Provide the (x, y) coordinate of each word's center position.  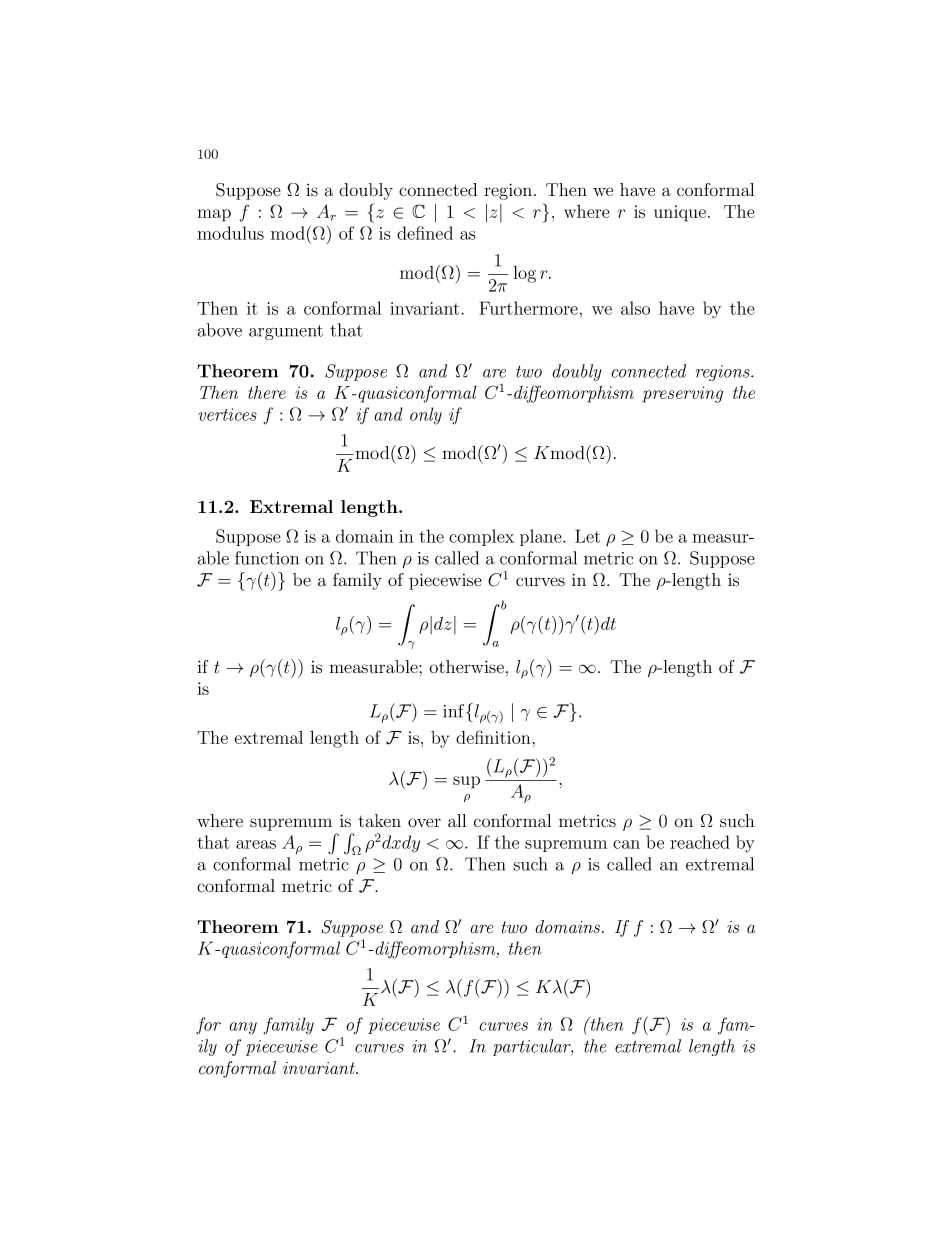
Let (587, 536)
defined (425, 233)
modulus (230, 233)
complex (481, 537)
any (243, 1028)
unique (680, 213)
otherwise (467, 667)
